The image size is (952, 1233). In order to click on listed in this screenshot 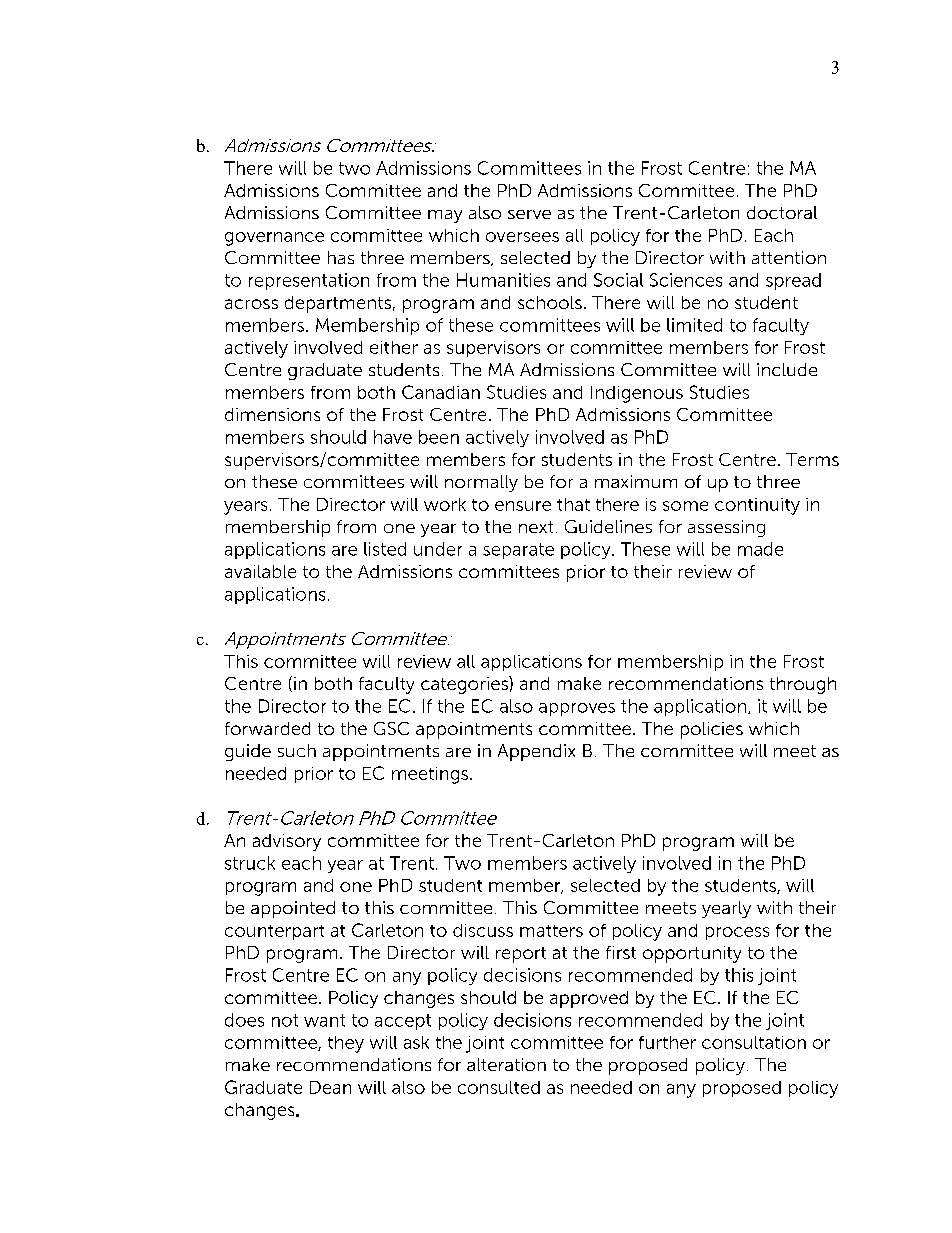, I will do `click(385, 549)`.
